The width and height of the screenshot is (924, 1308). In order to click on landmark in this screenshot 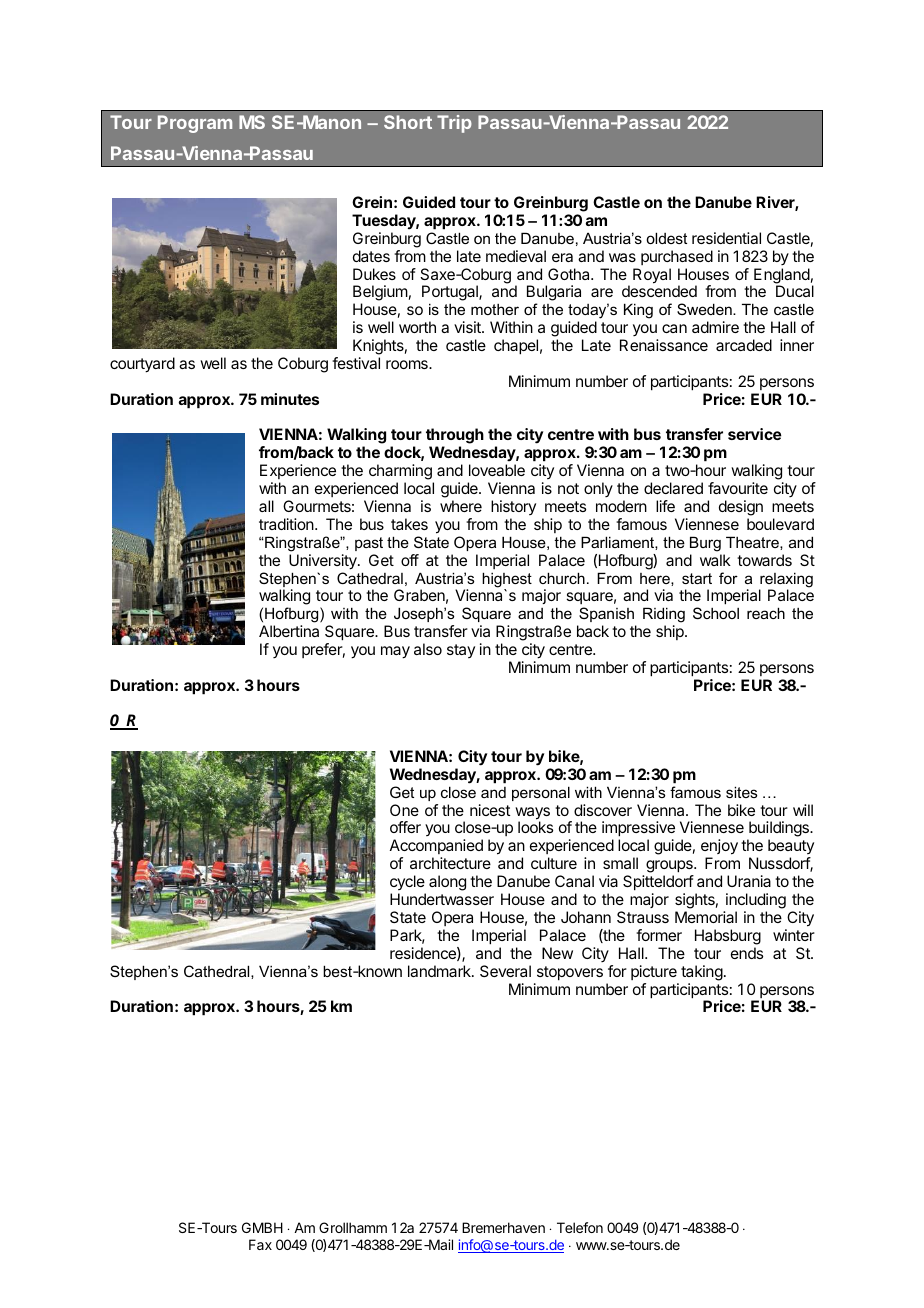, I will do `click(440, 971)`.
